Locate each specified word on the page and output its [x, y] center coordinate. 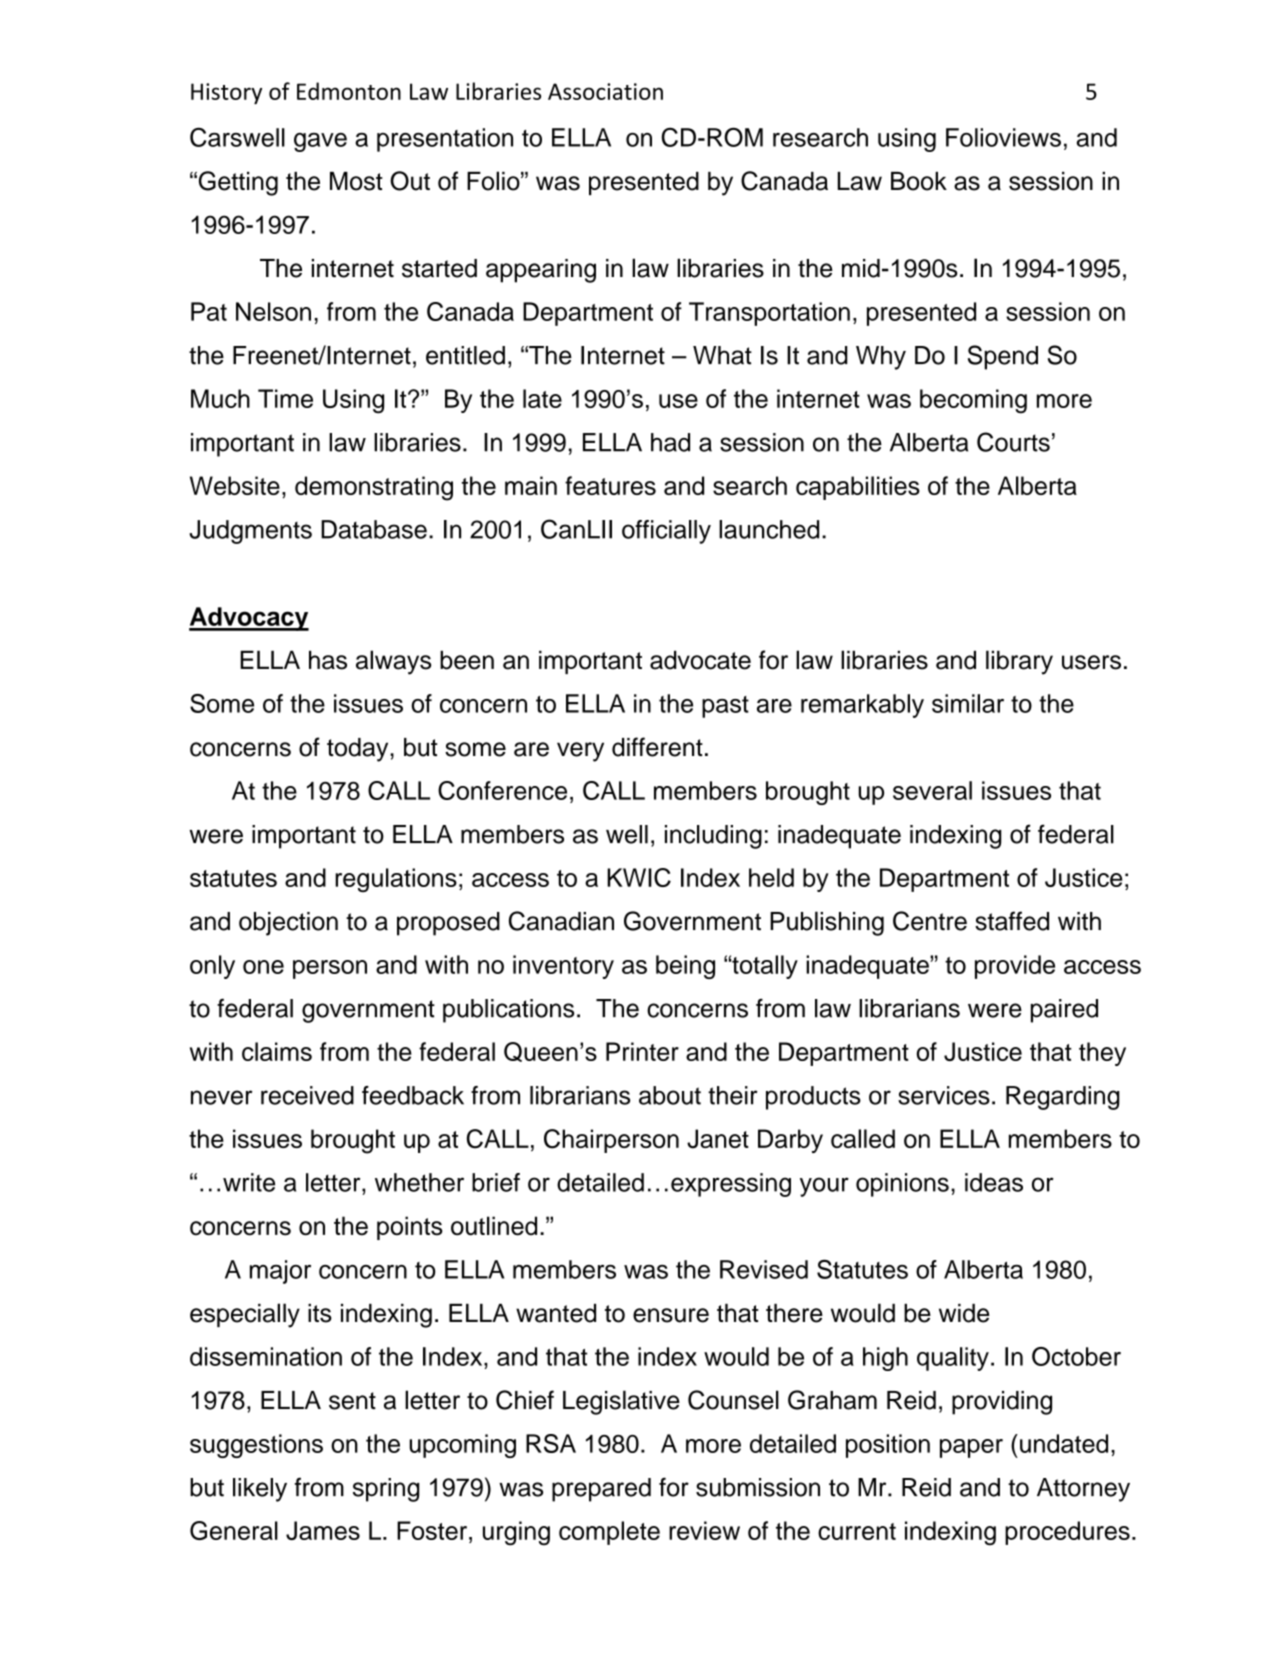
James [323, 1530]
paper [971, 1448]
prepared [601, 1490]
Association [605, 91]
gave [320, 142]
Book [919, 181]
